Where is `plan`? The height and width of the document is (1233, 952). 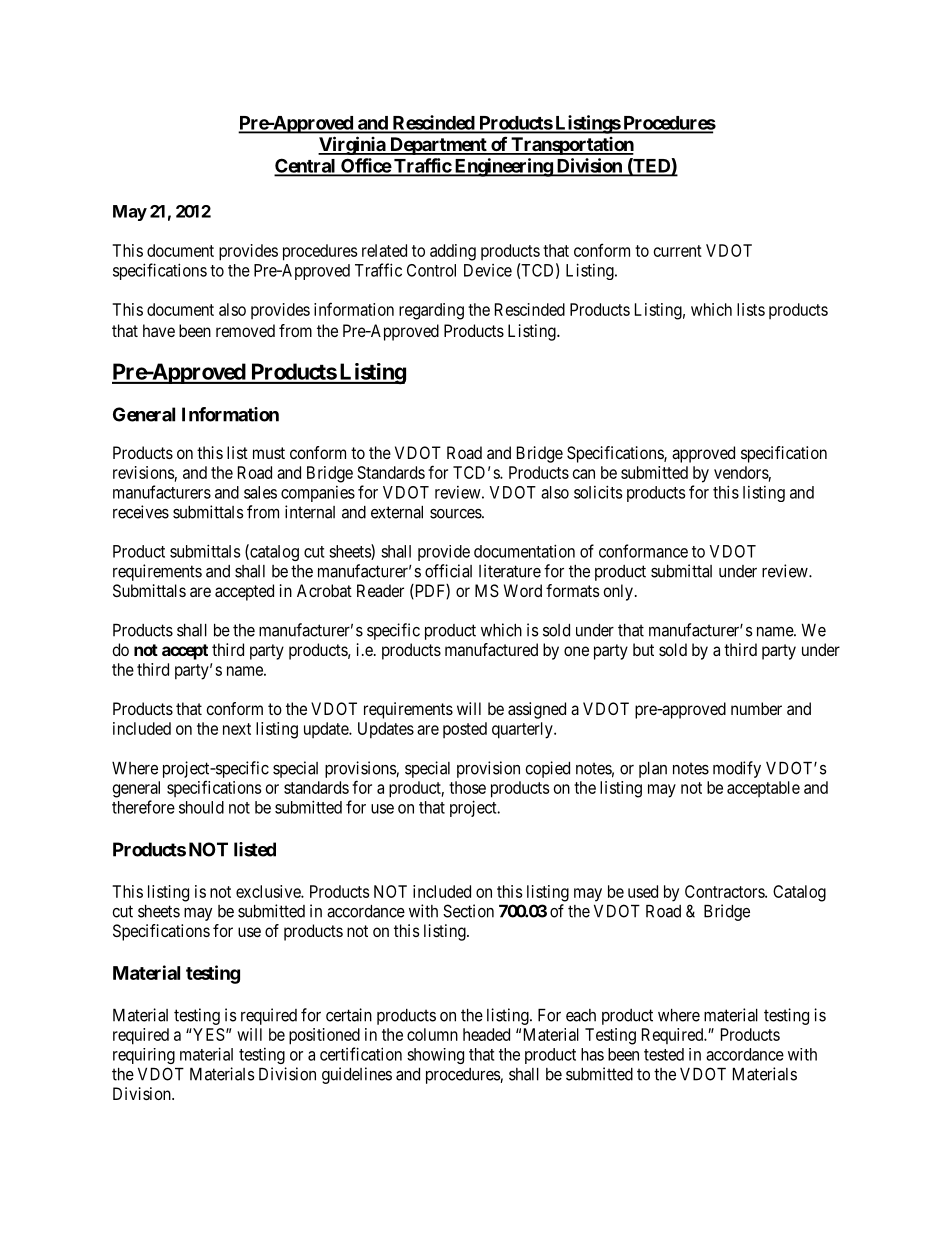
plan is located at coordinates (653, 770).
